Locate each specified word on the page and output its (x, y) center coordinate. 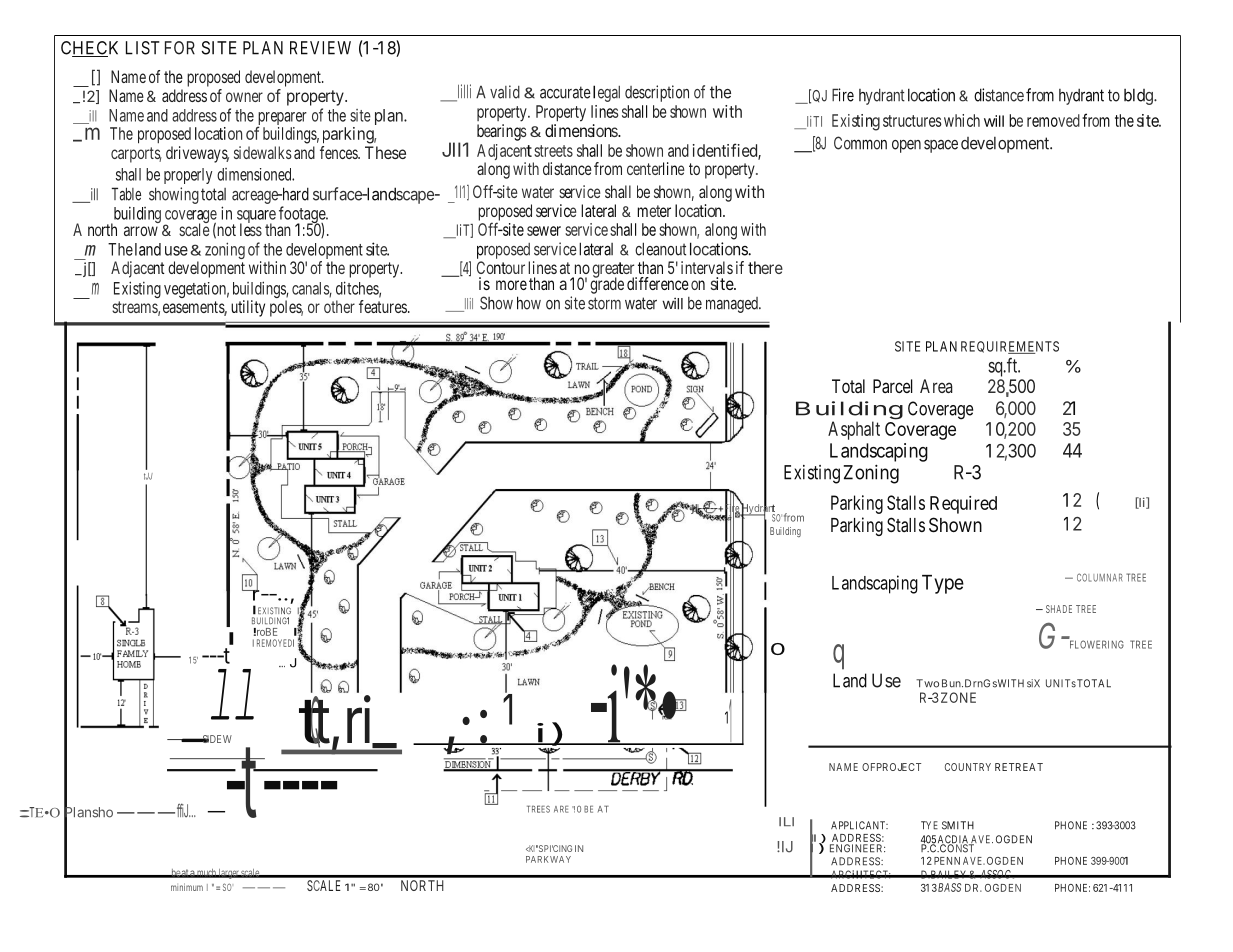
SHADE (1059, 609)
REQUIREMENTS (1010, 347)
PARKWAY (548, 859)
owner (244, 97)
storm (604, 303)
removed (1053, 120)
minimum (187, 887)
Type (943, 584)
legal (606, 93)
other (339, 306)
